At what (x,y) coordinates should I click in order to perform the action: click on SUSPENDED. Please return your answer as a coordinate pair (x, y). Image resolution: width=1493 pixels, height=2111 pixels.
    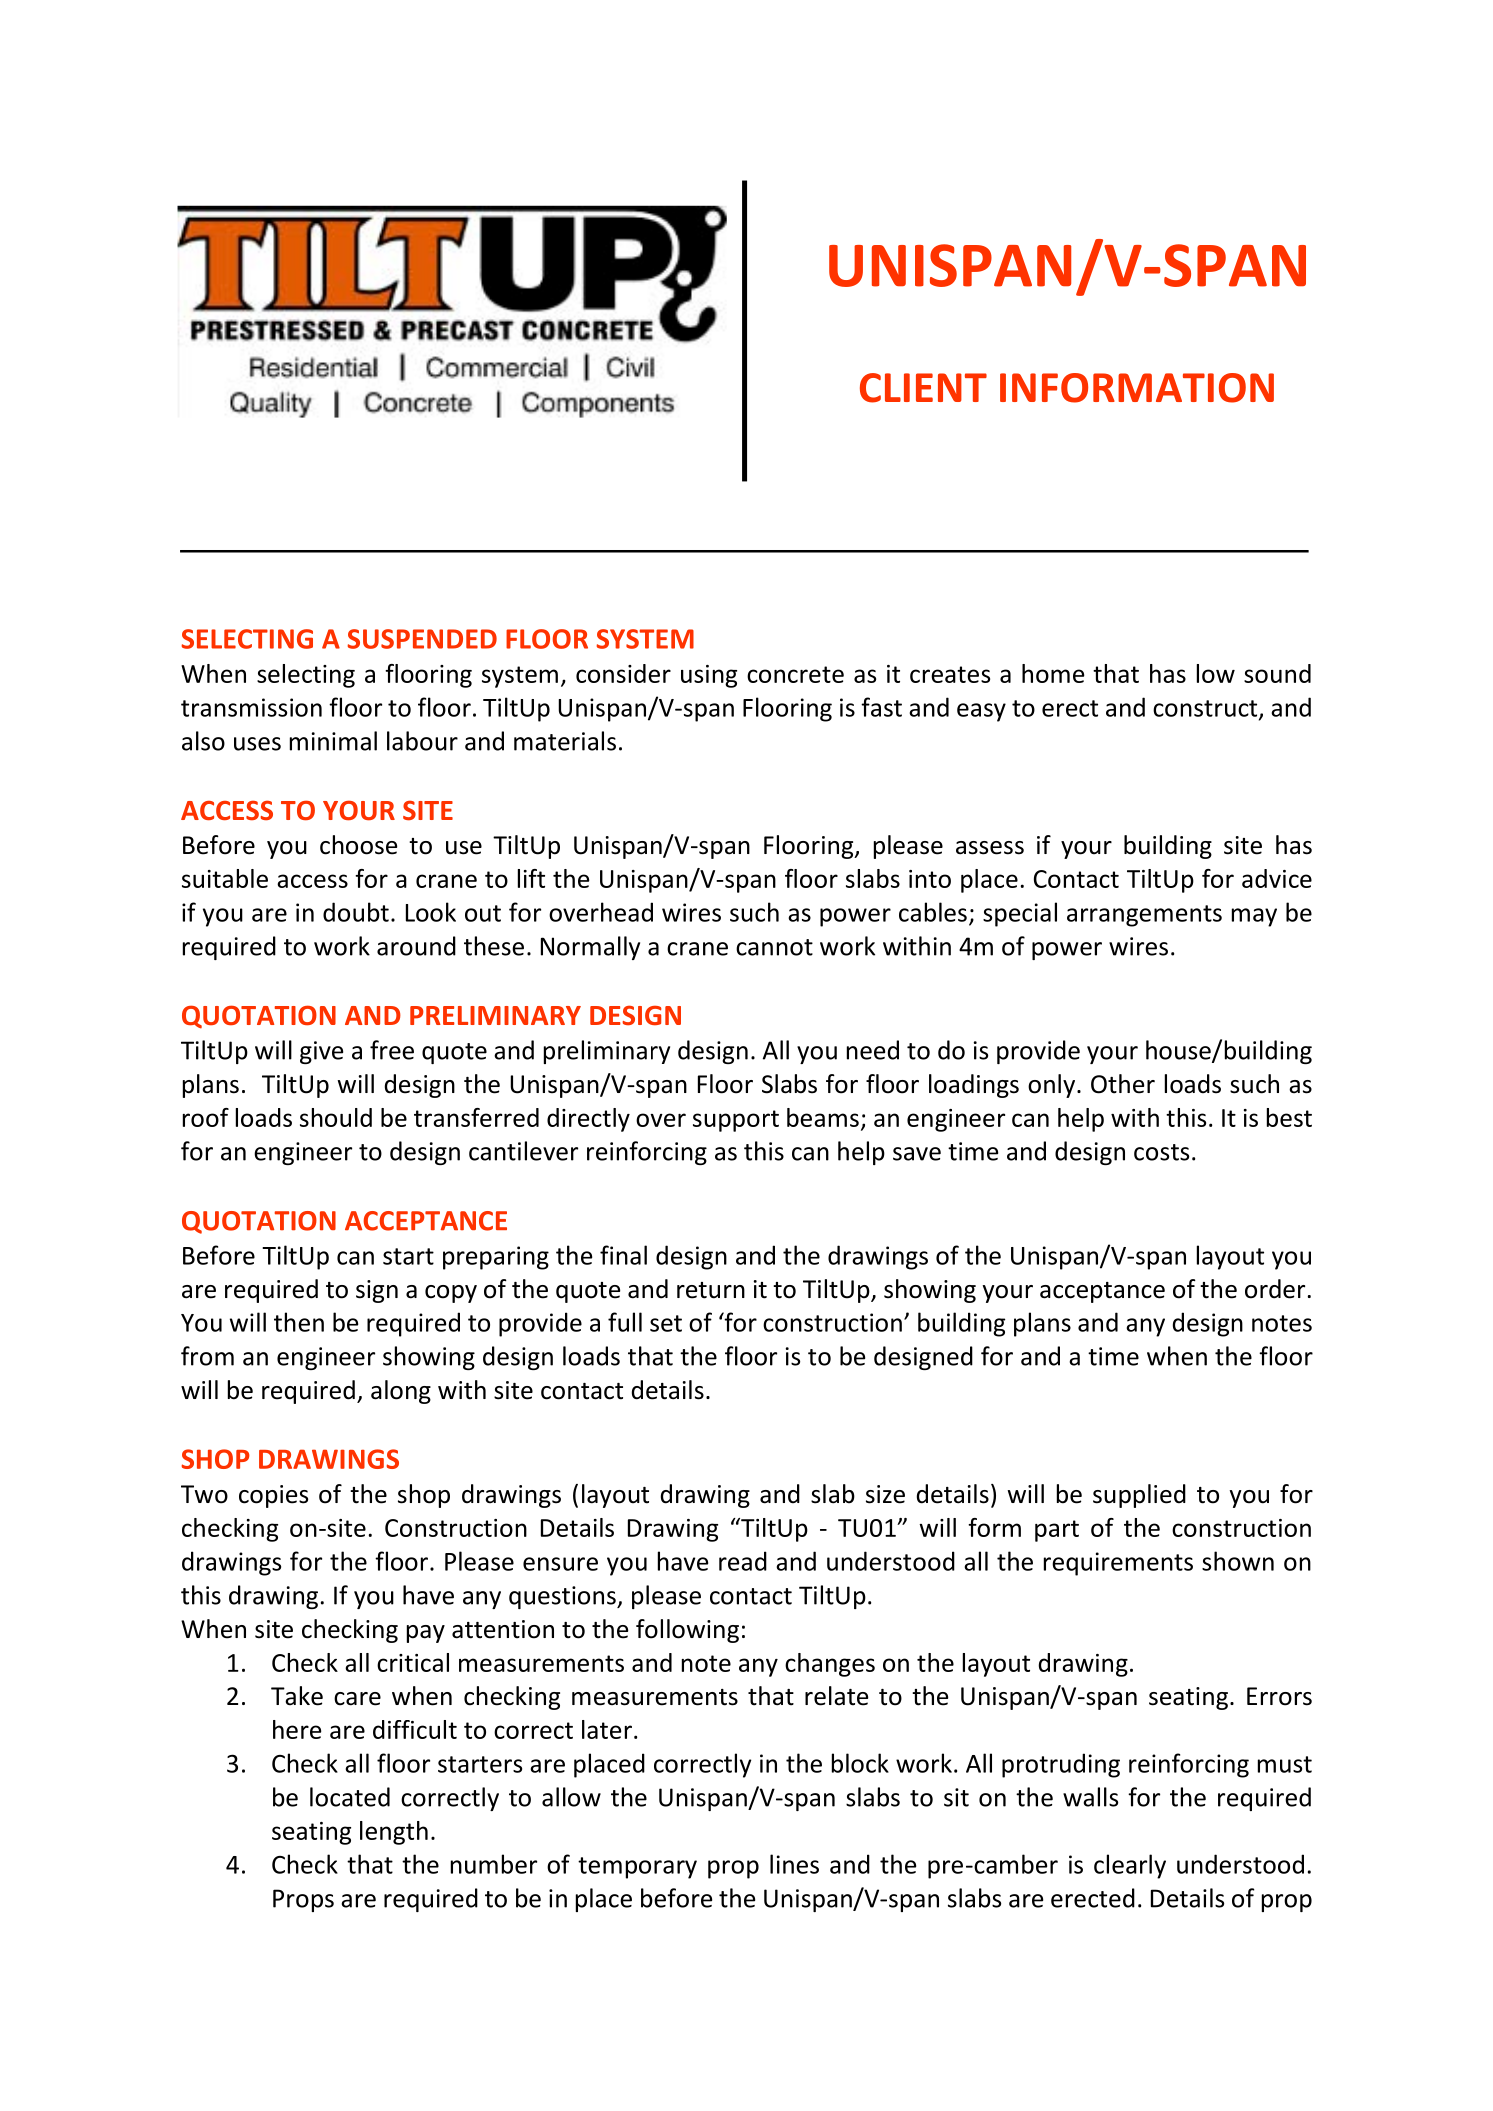
    Looking at the image, I should click on (422, 639).
